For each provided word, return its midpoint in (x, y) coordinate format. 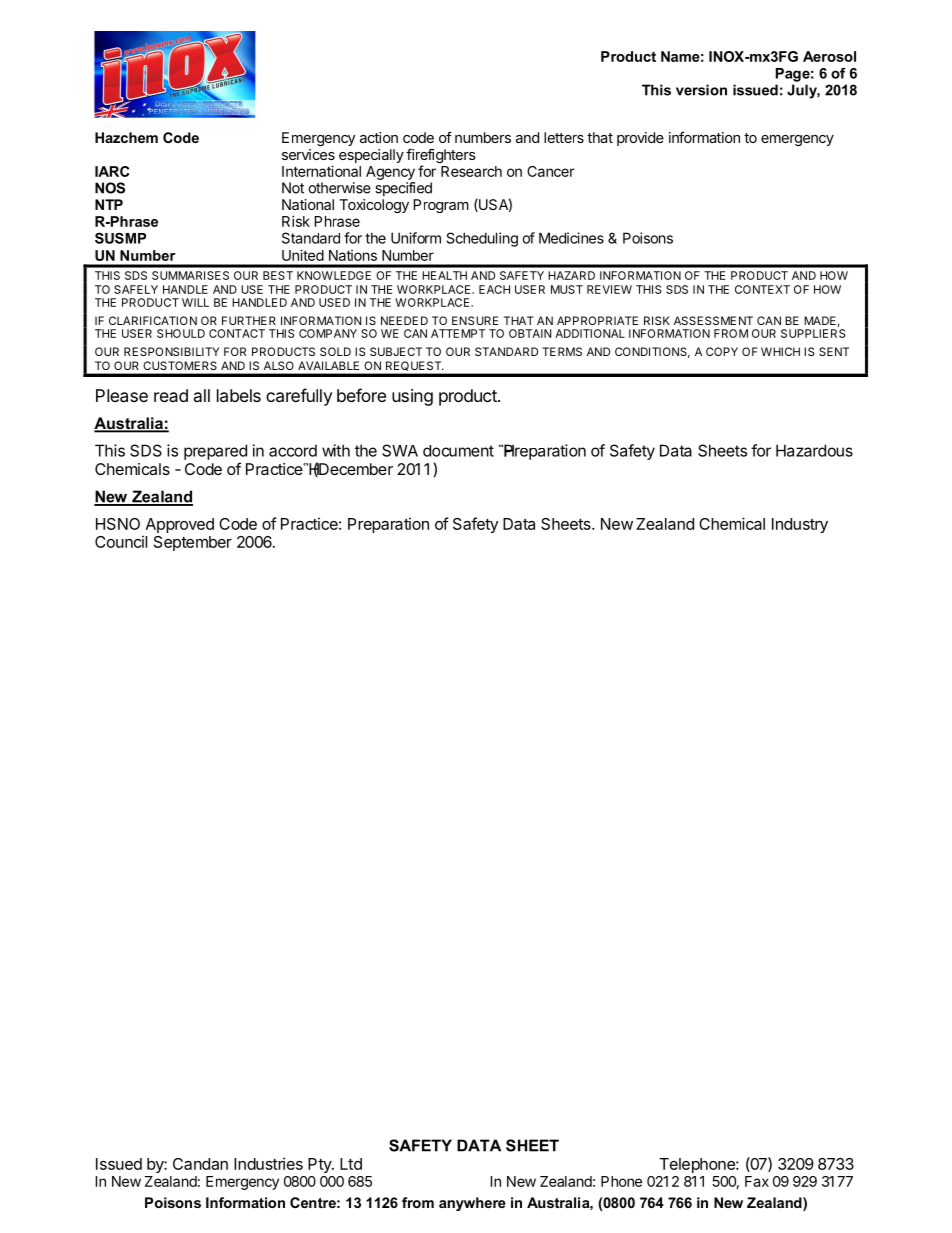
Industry (800, 525)
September (193, 543)
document (458, 451)
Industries (268, 1163)
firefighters (441, 157)
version (701, 90)
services (308, 154)
